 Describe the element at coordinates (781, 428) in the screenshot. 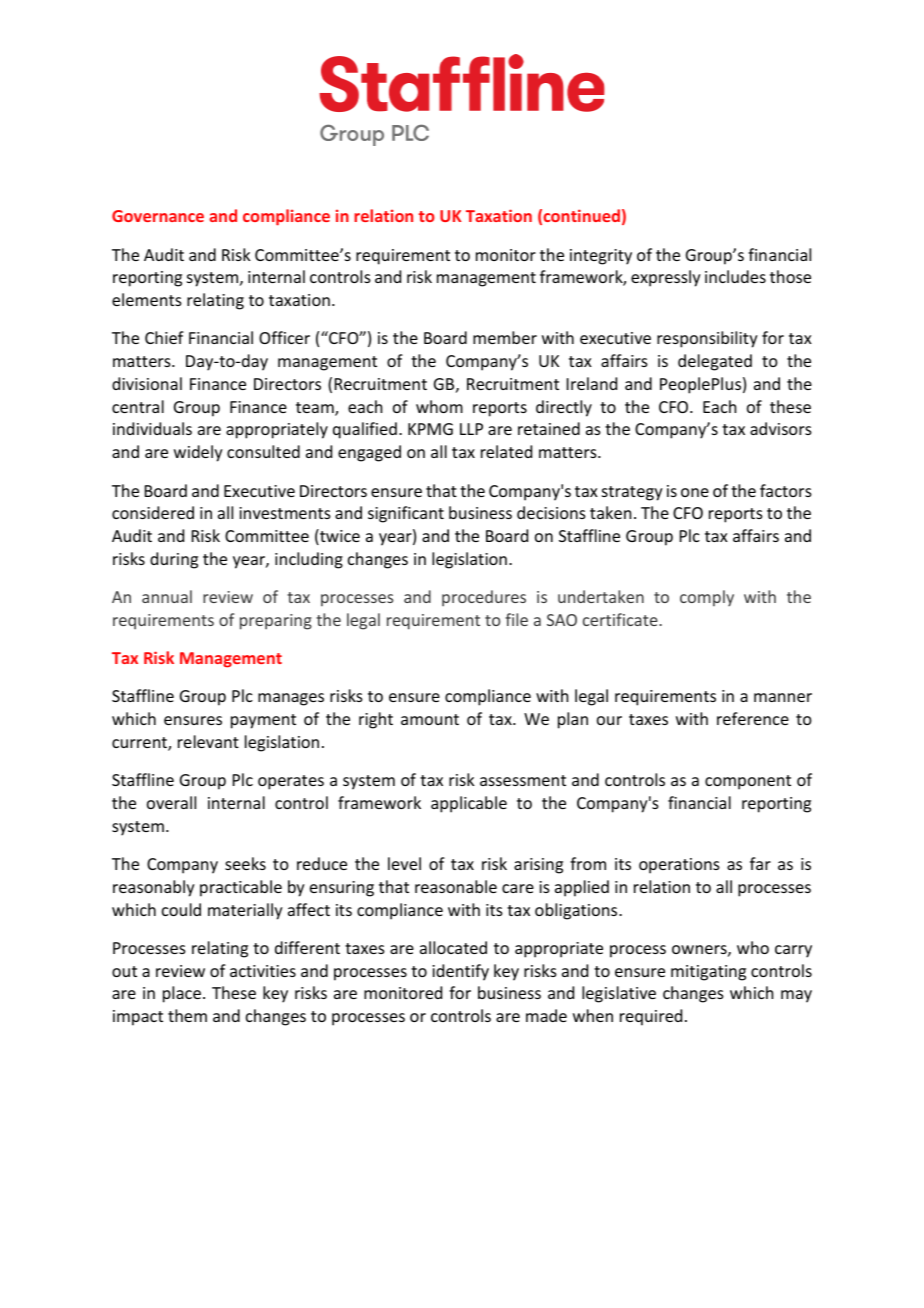

I see `advisors` at that location.
